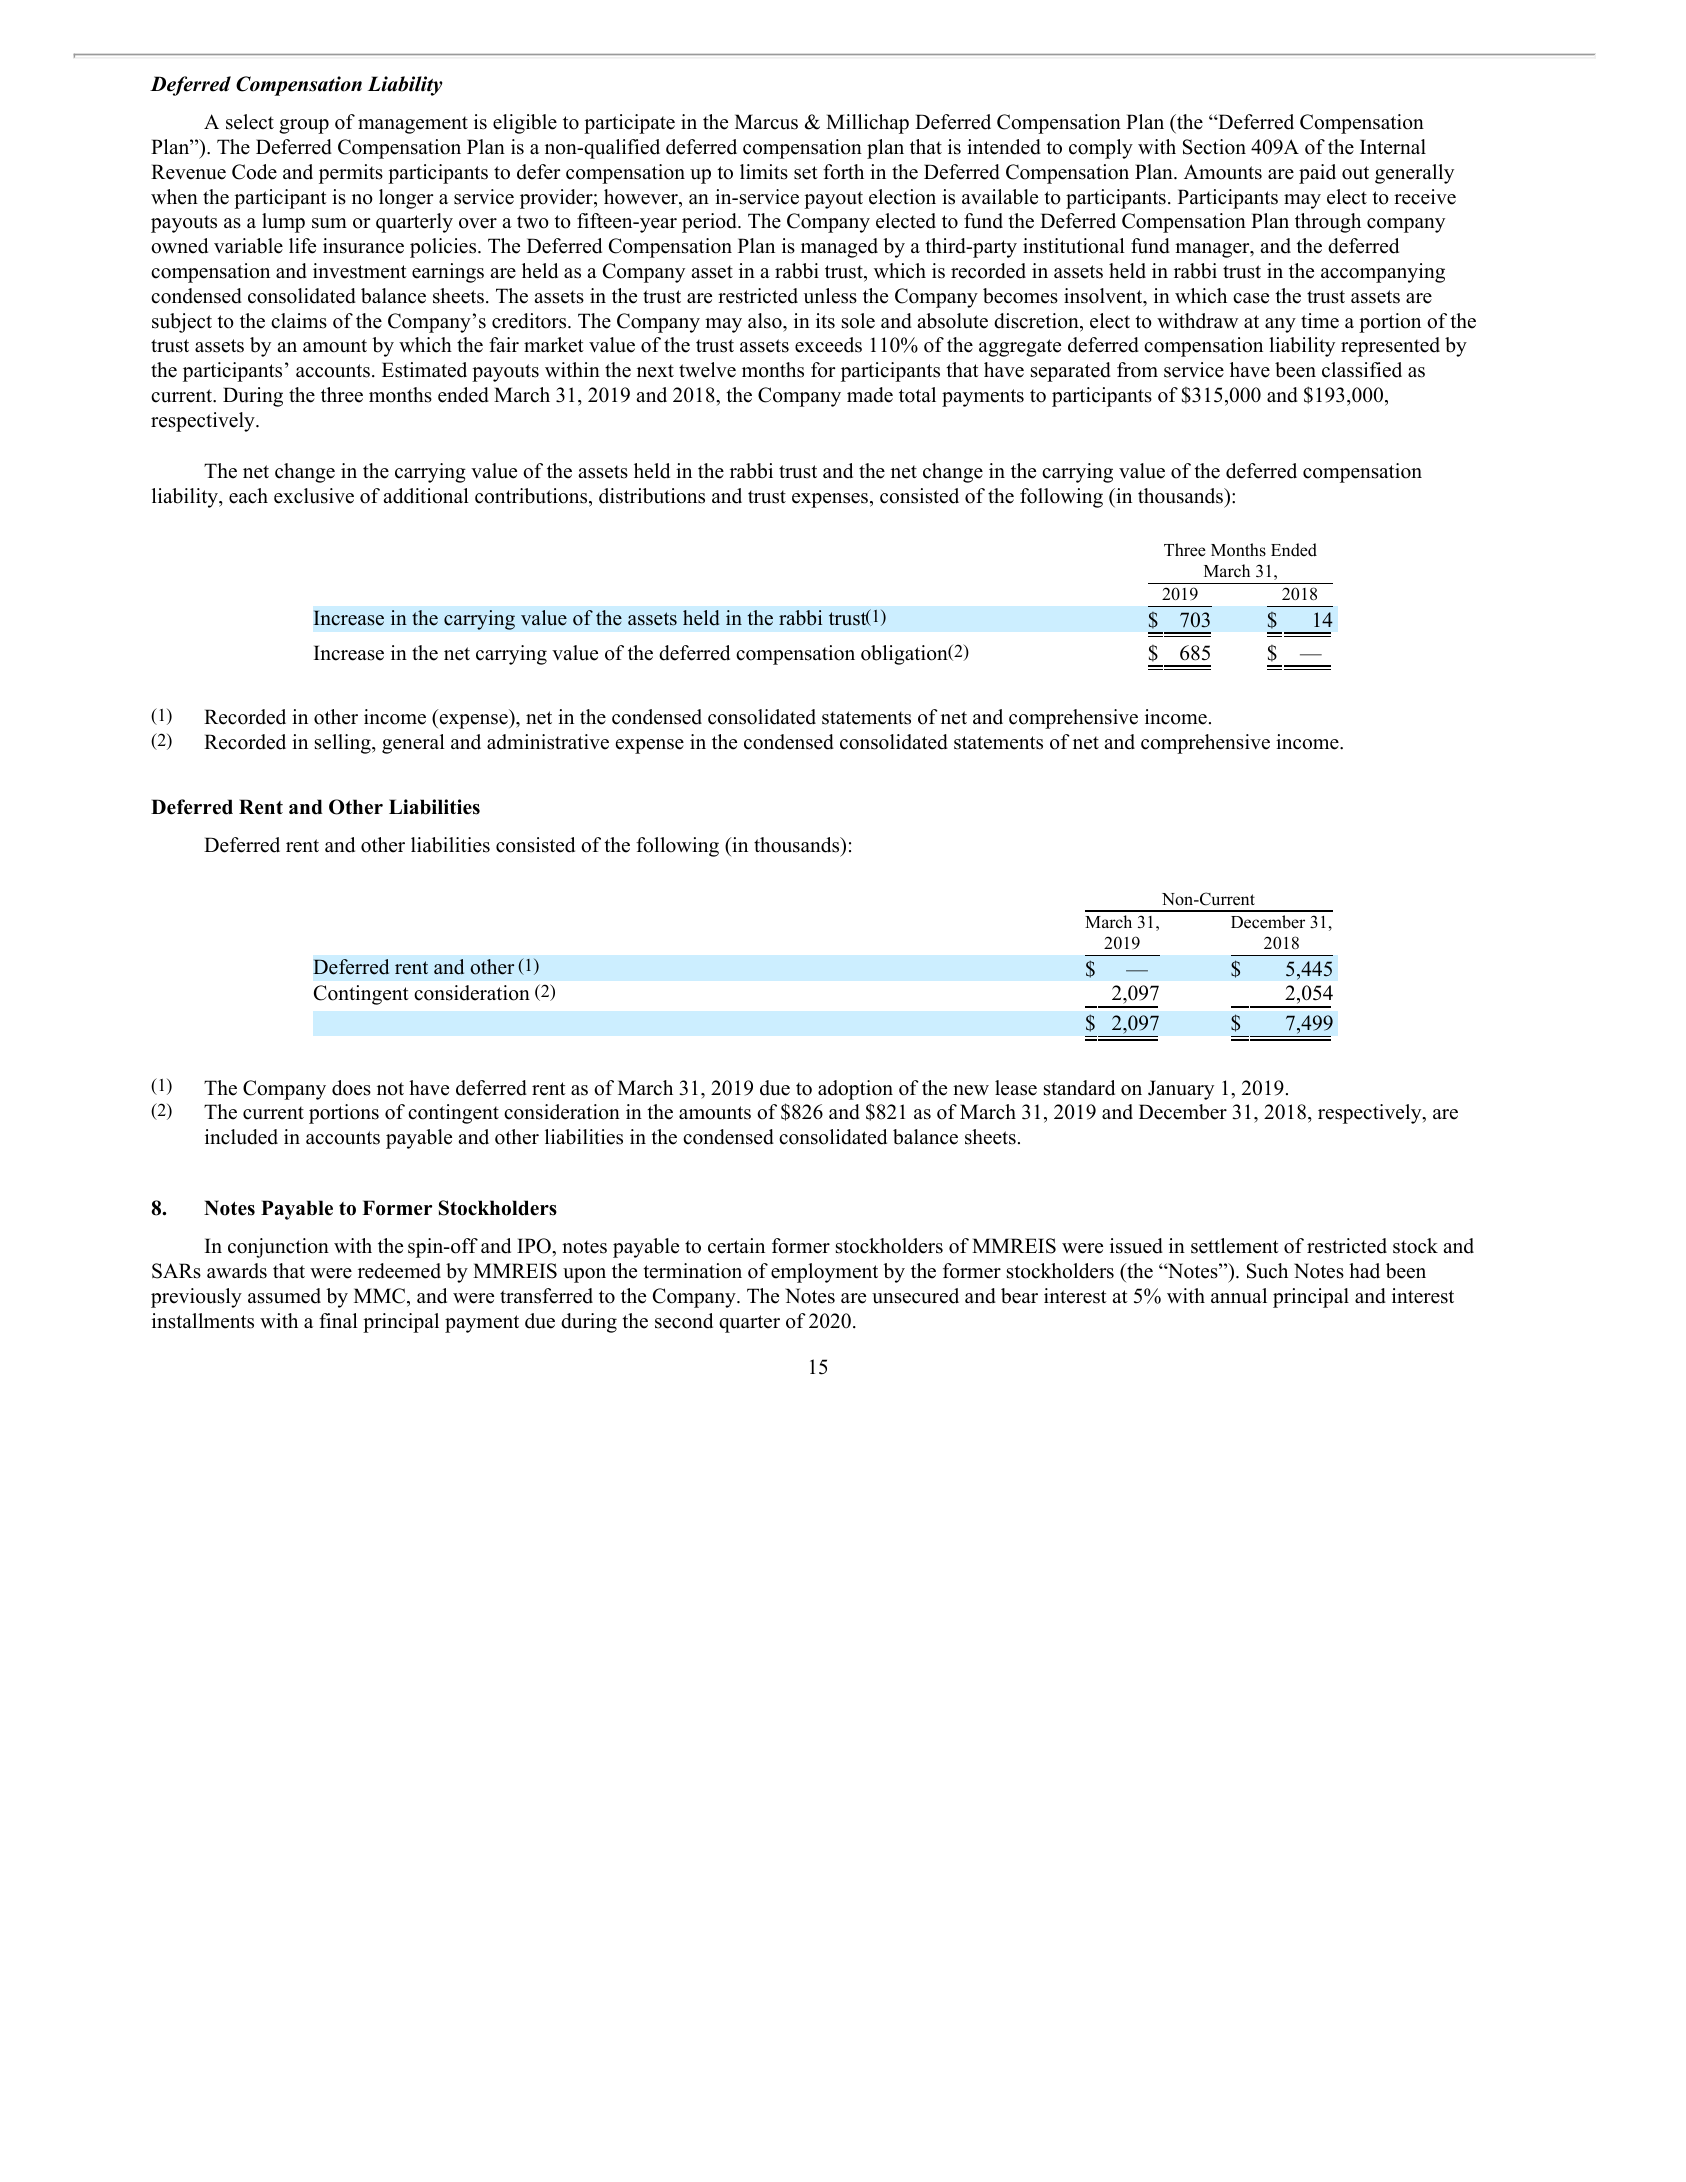 This screenshot has width=1686, height=2182. What do you see at coordinates (764, 172) in the screenshot?
I see `limits` at bounding box center [764, 172].
